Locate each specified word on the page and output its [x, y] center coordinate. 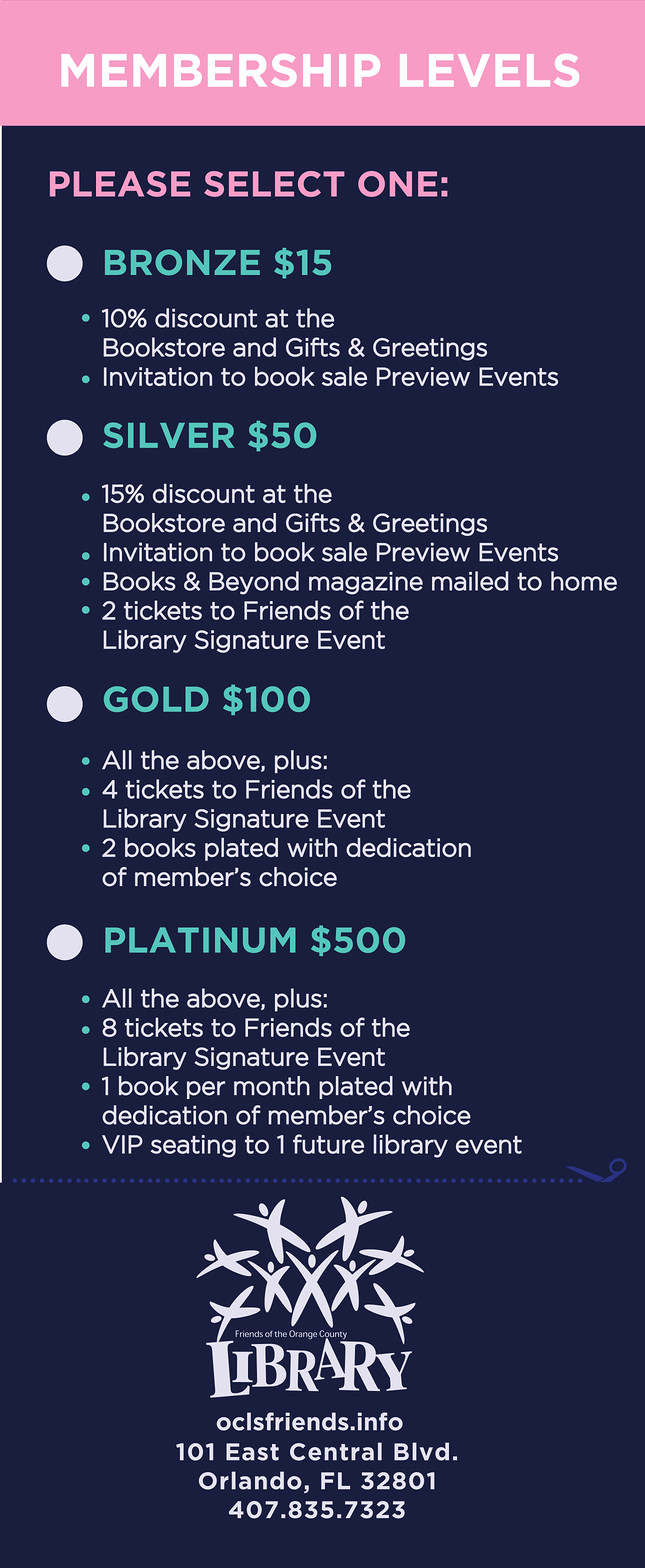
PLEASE [120, 184]
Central [336, 1451]
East [252, 1452]
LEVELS [489, 70]
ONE [397, 184]
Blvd [421, 1451]
